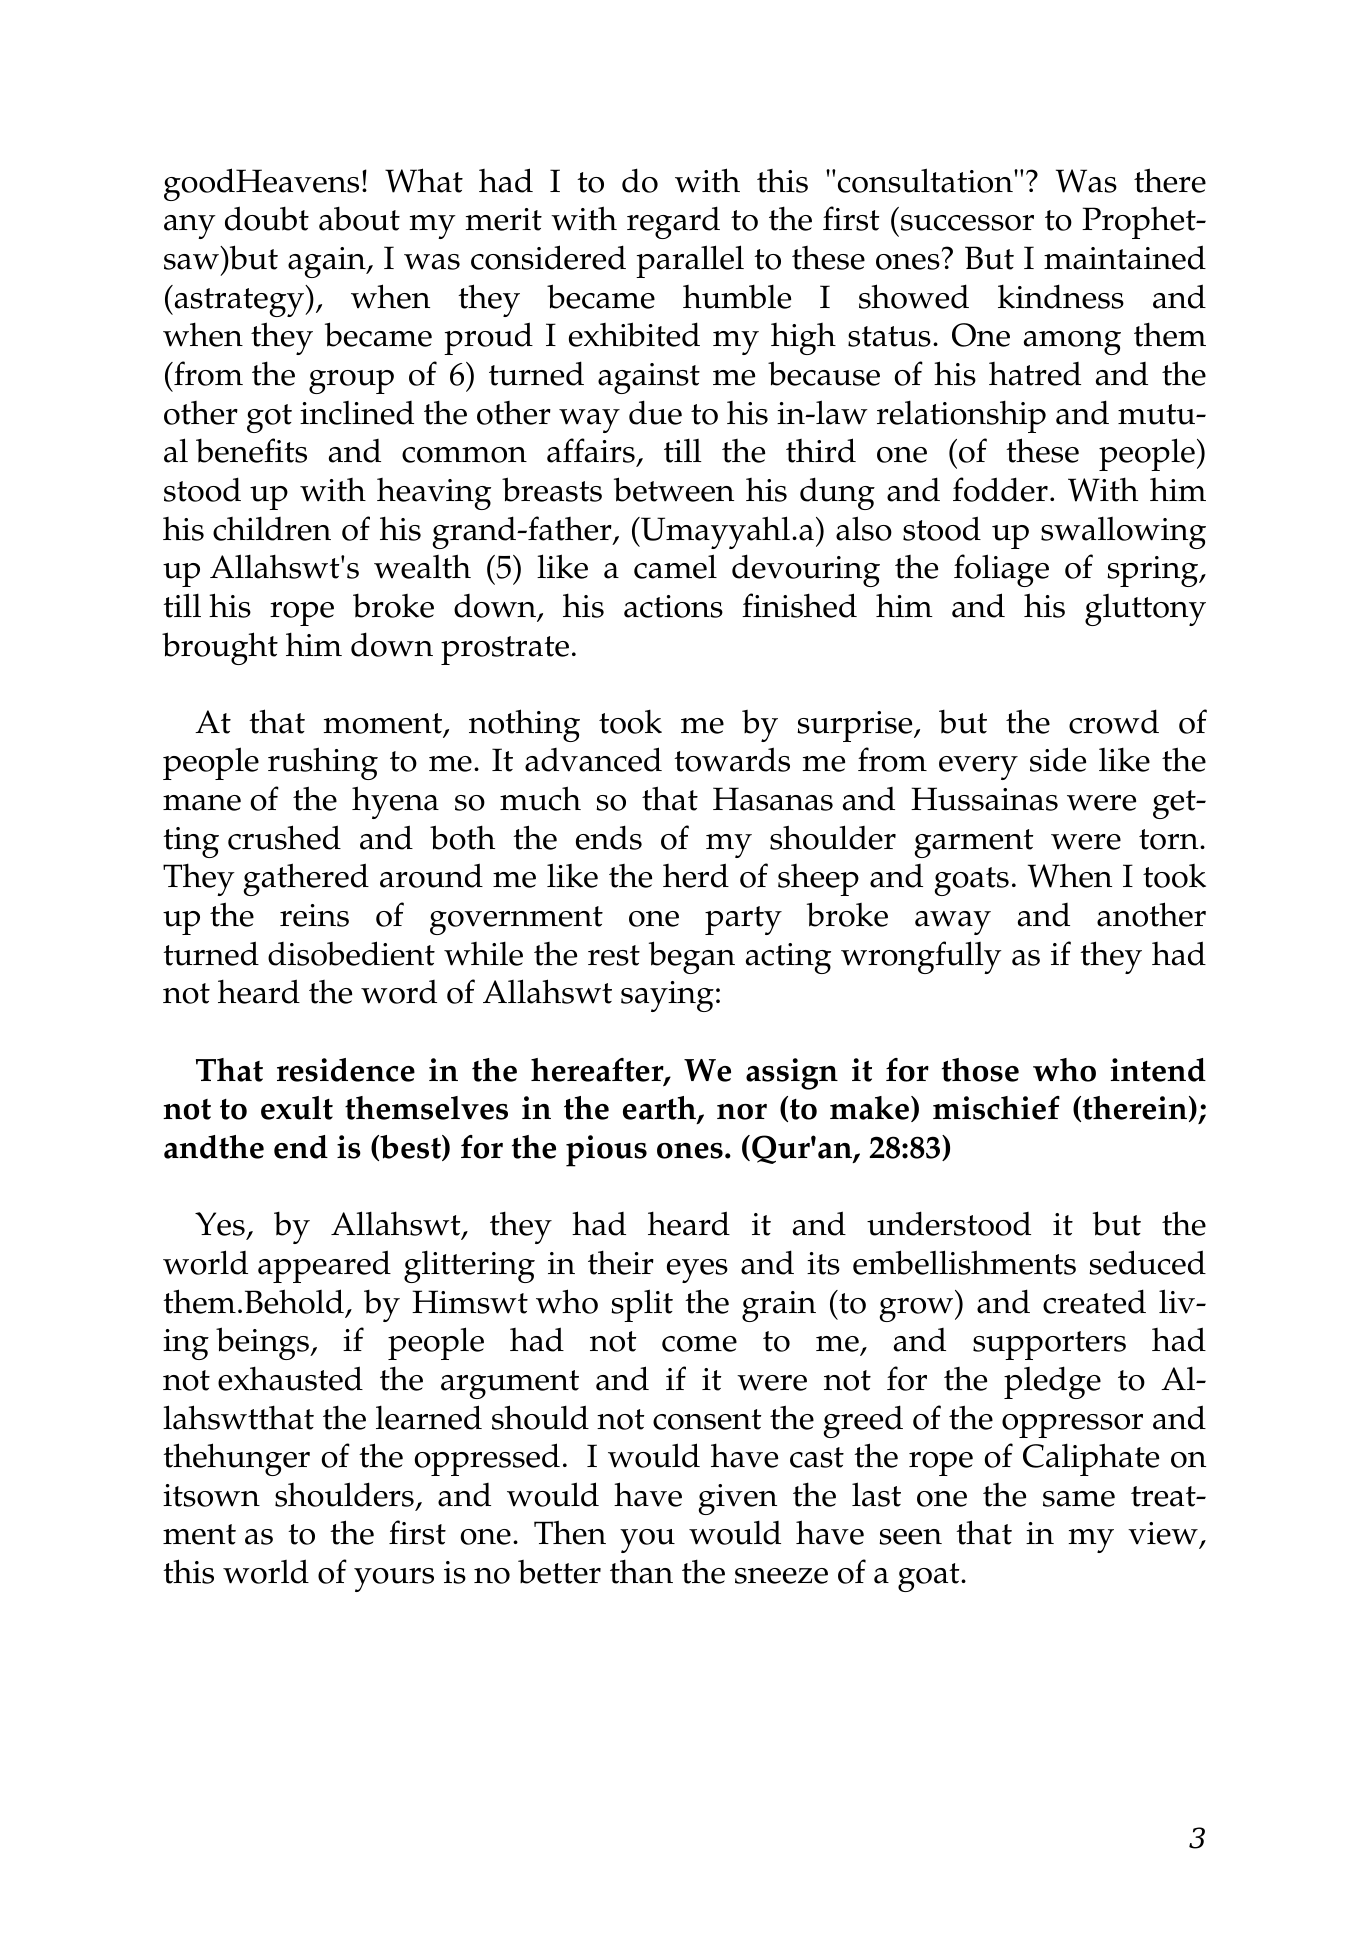 The width and height of the screenshot is (1369, 1937). What do you see at coordinates (967, 223) in the screenshot?
I see `successor` at bounding box center [967, 223].
